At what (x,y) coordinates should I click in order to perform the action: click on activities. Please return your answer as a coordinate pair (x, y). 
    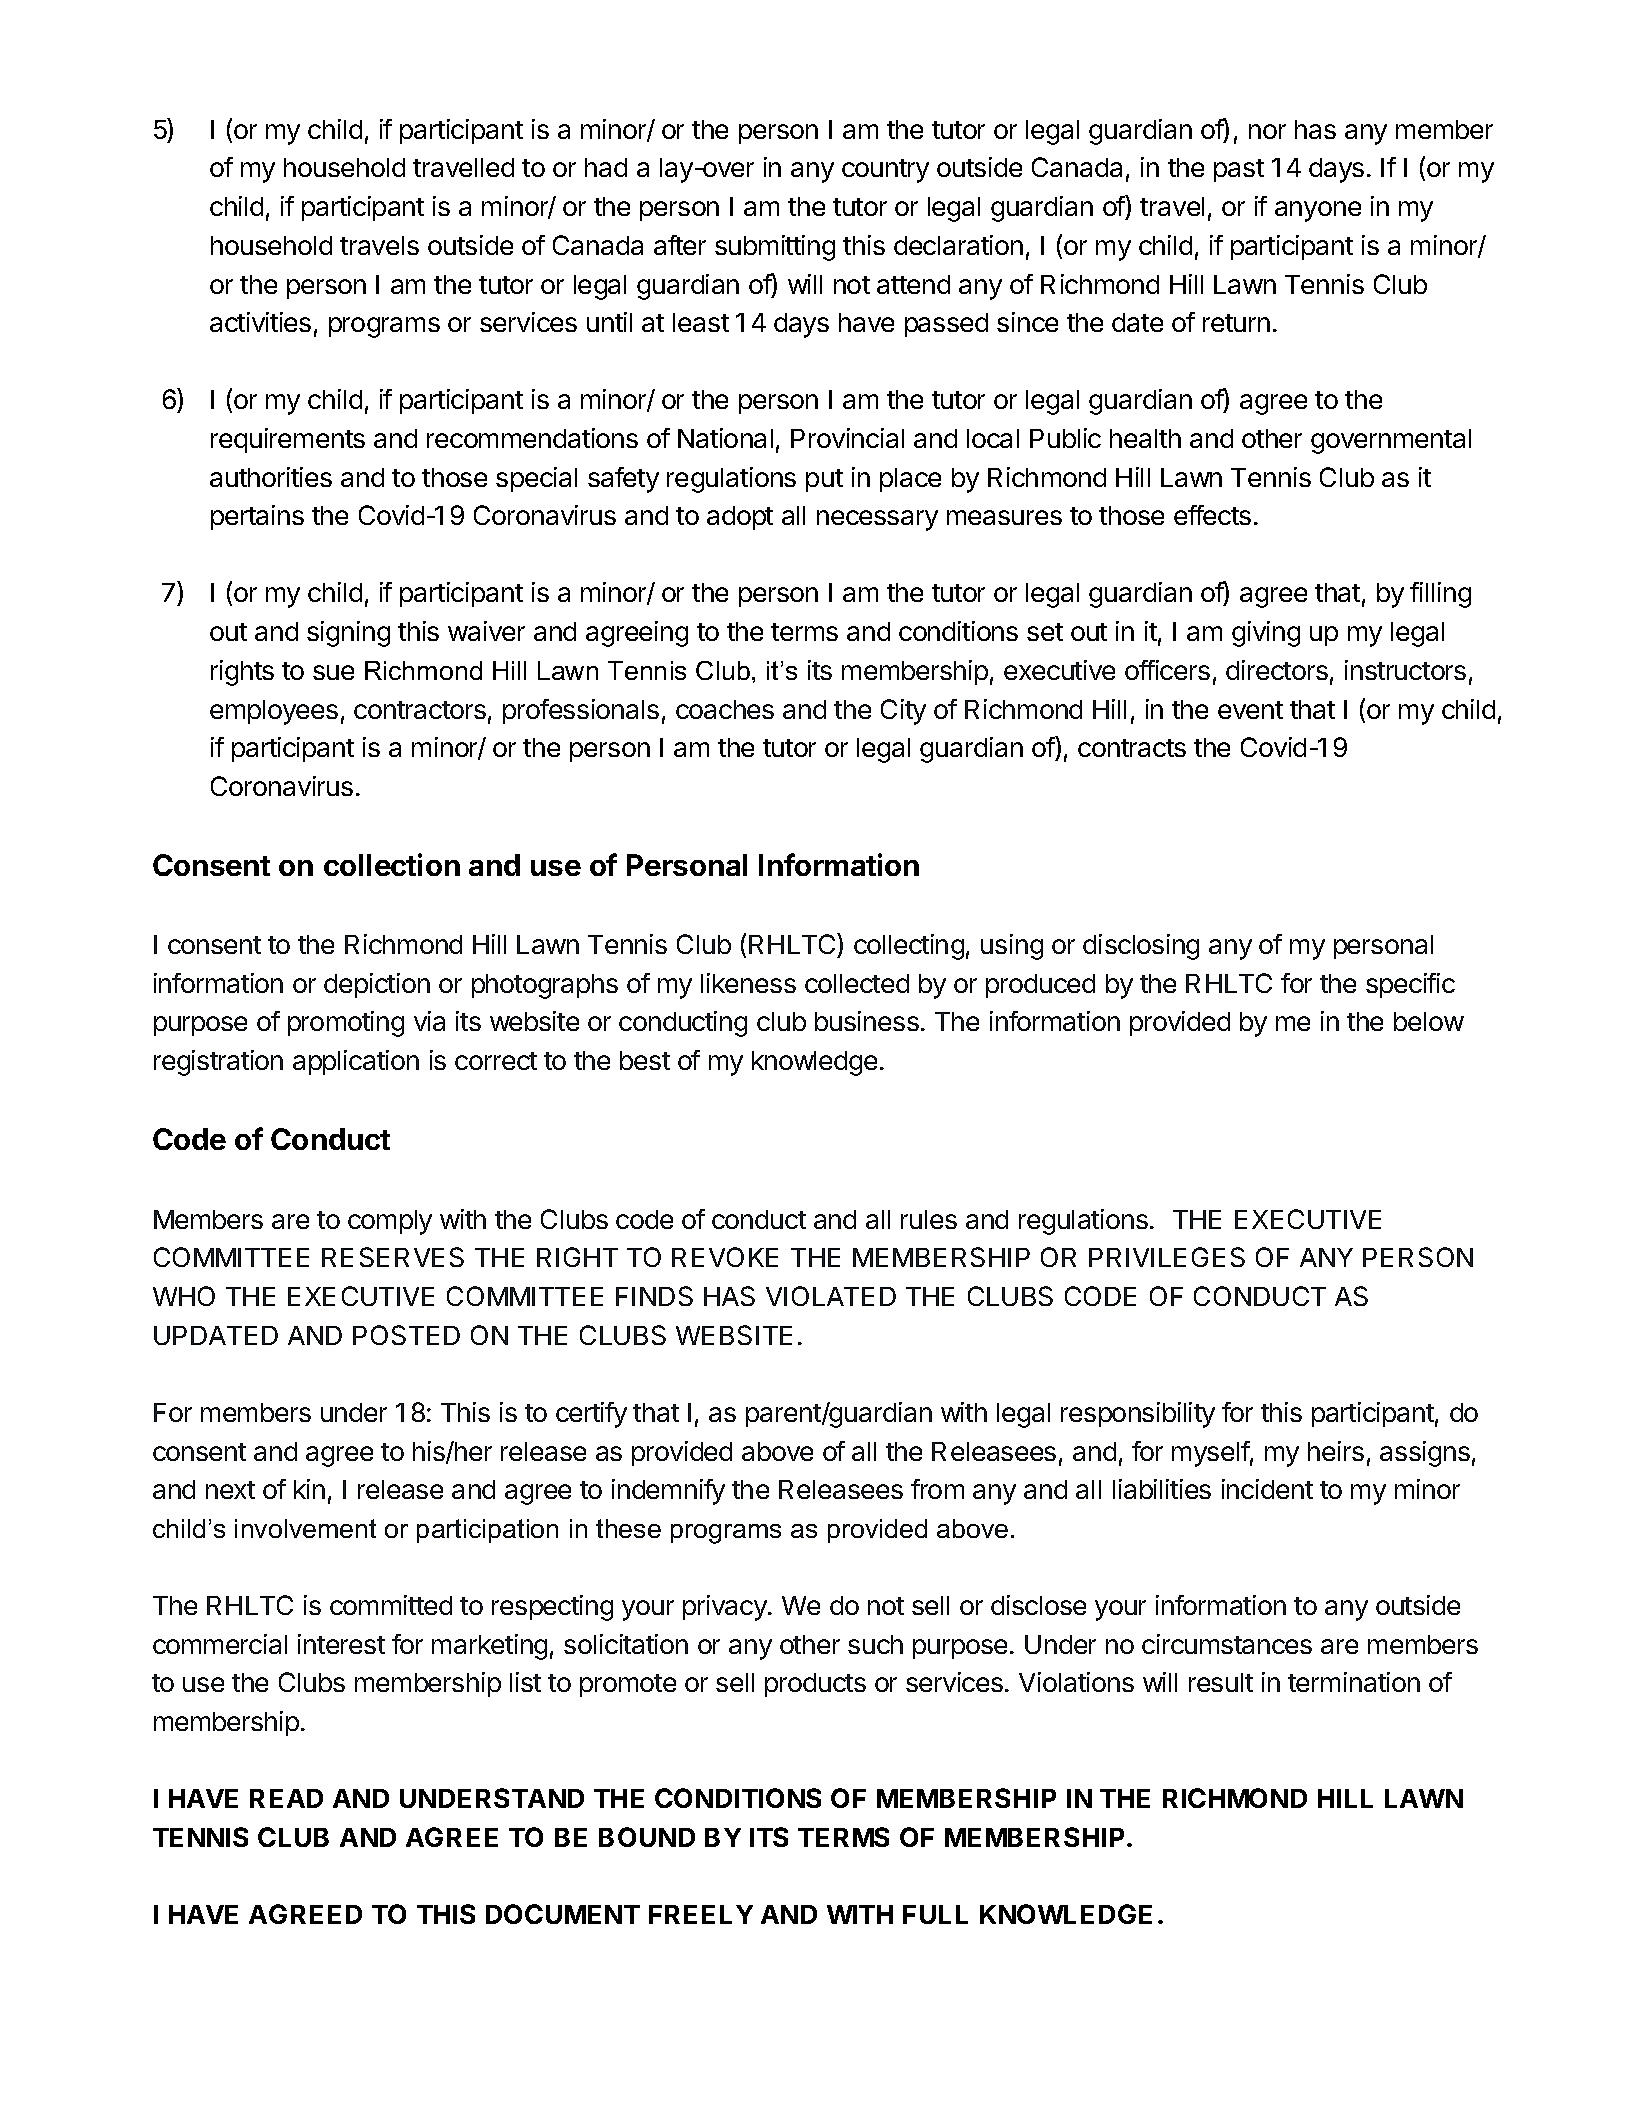
    Looking at the image, I should click on (260, 322).
